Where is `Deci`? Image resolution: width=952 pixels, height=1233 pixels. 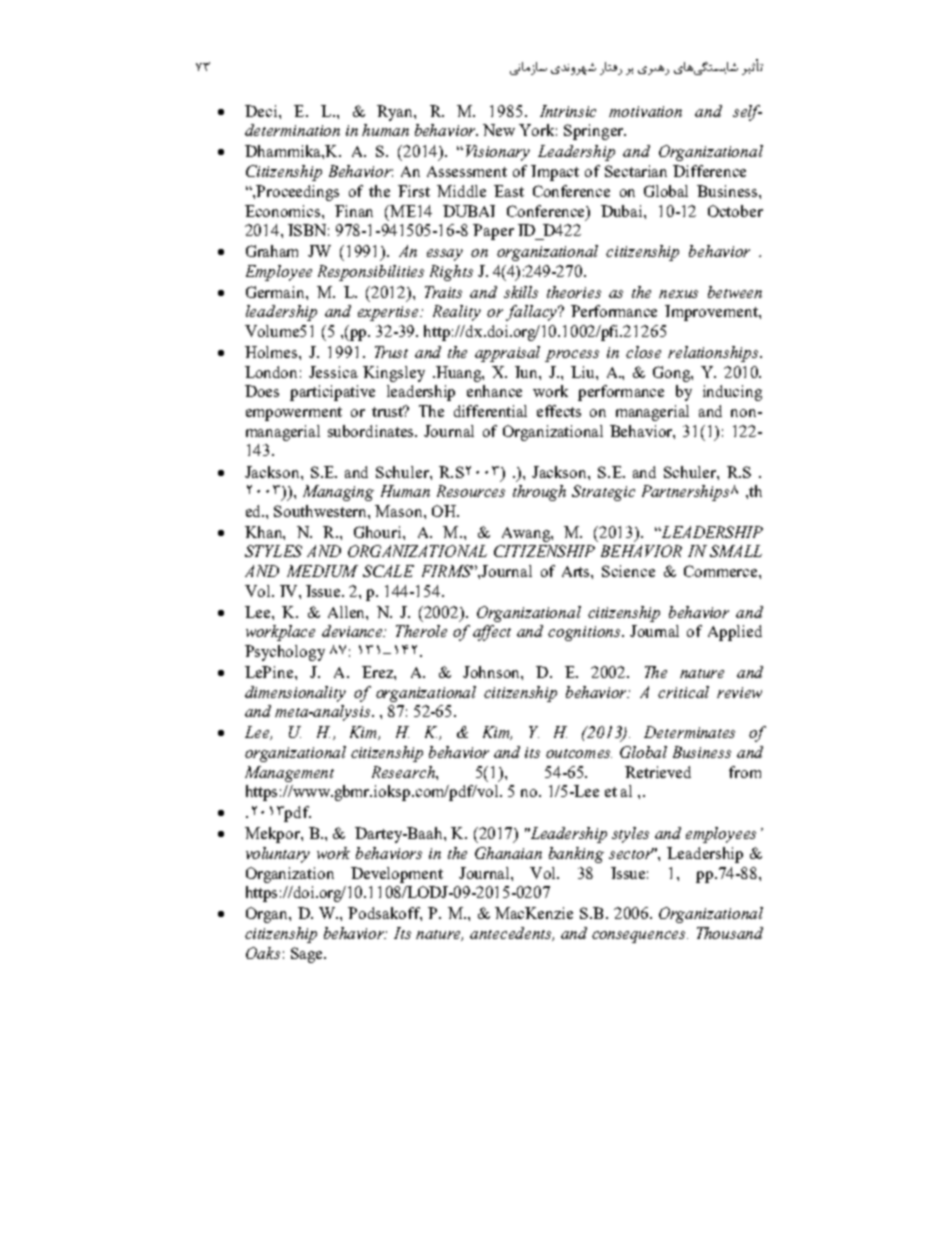 Deci is located at coordinates (262, 111).
